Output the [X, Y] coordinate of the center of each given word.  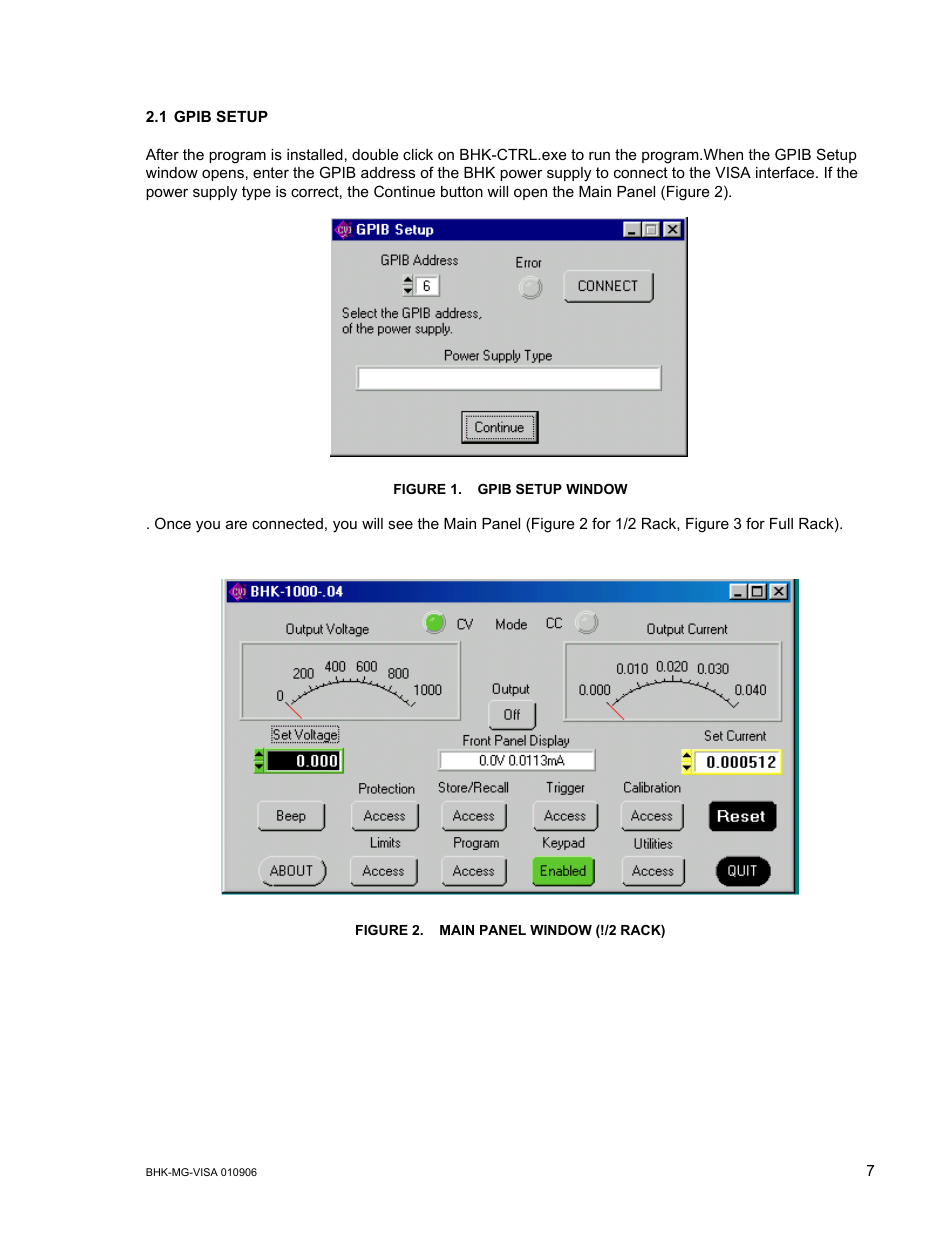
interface [786, 172]
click [418, 154]
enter [271, 172]
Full [781, 523]
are [236, 524]
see [400, 524]
